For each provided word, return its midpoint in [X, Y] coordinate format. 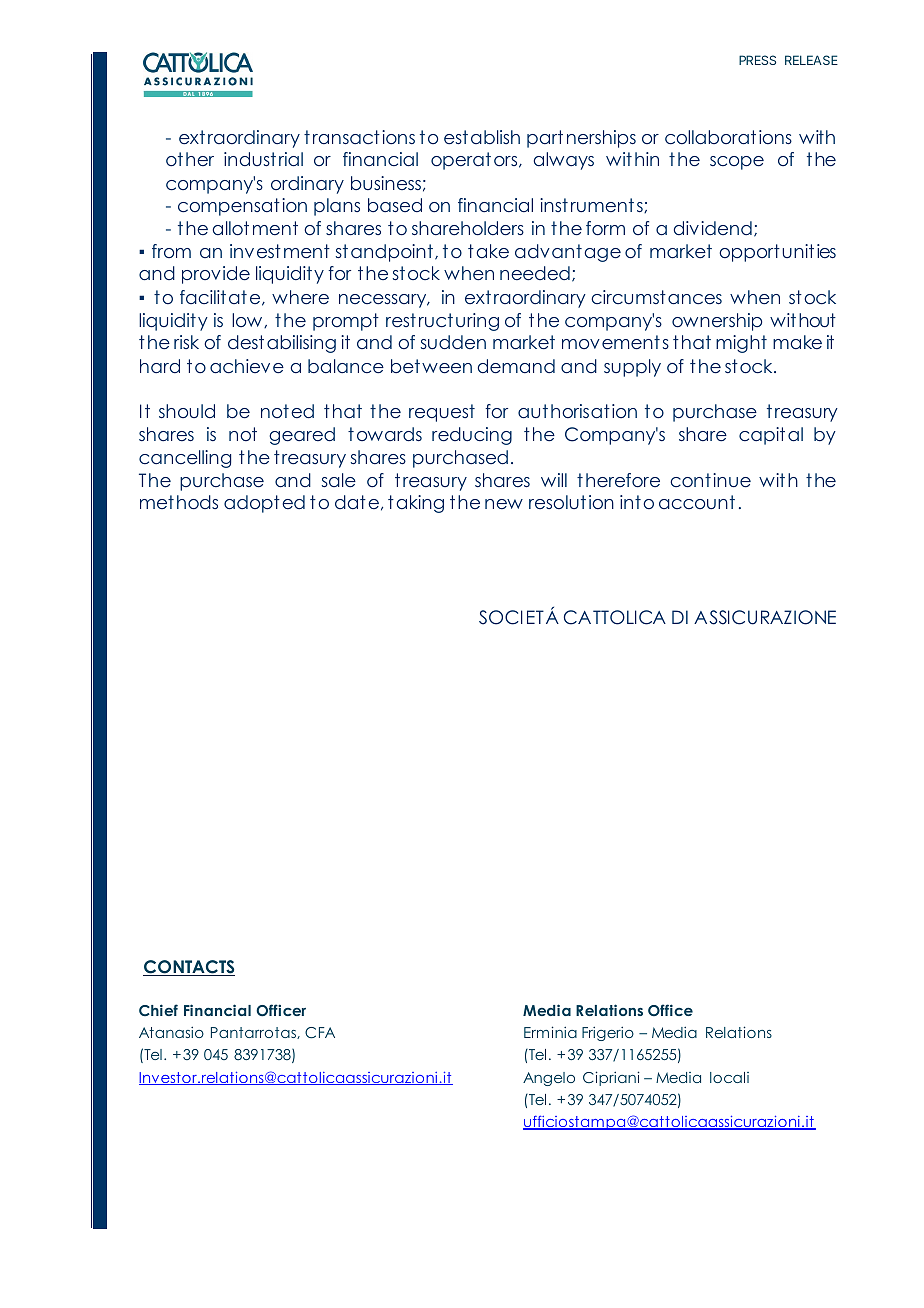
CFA [320, 1033]
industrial [263, 159]
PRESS [757, 60]
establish [482, 137]
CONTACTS [189, 968]
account [697, 502]
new [504, 504]
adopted [264, 504]
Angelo [549, 1079]
